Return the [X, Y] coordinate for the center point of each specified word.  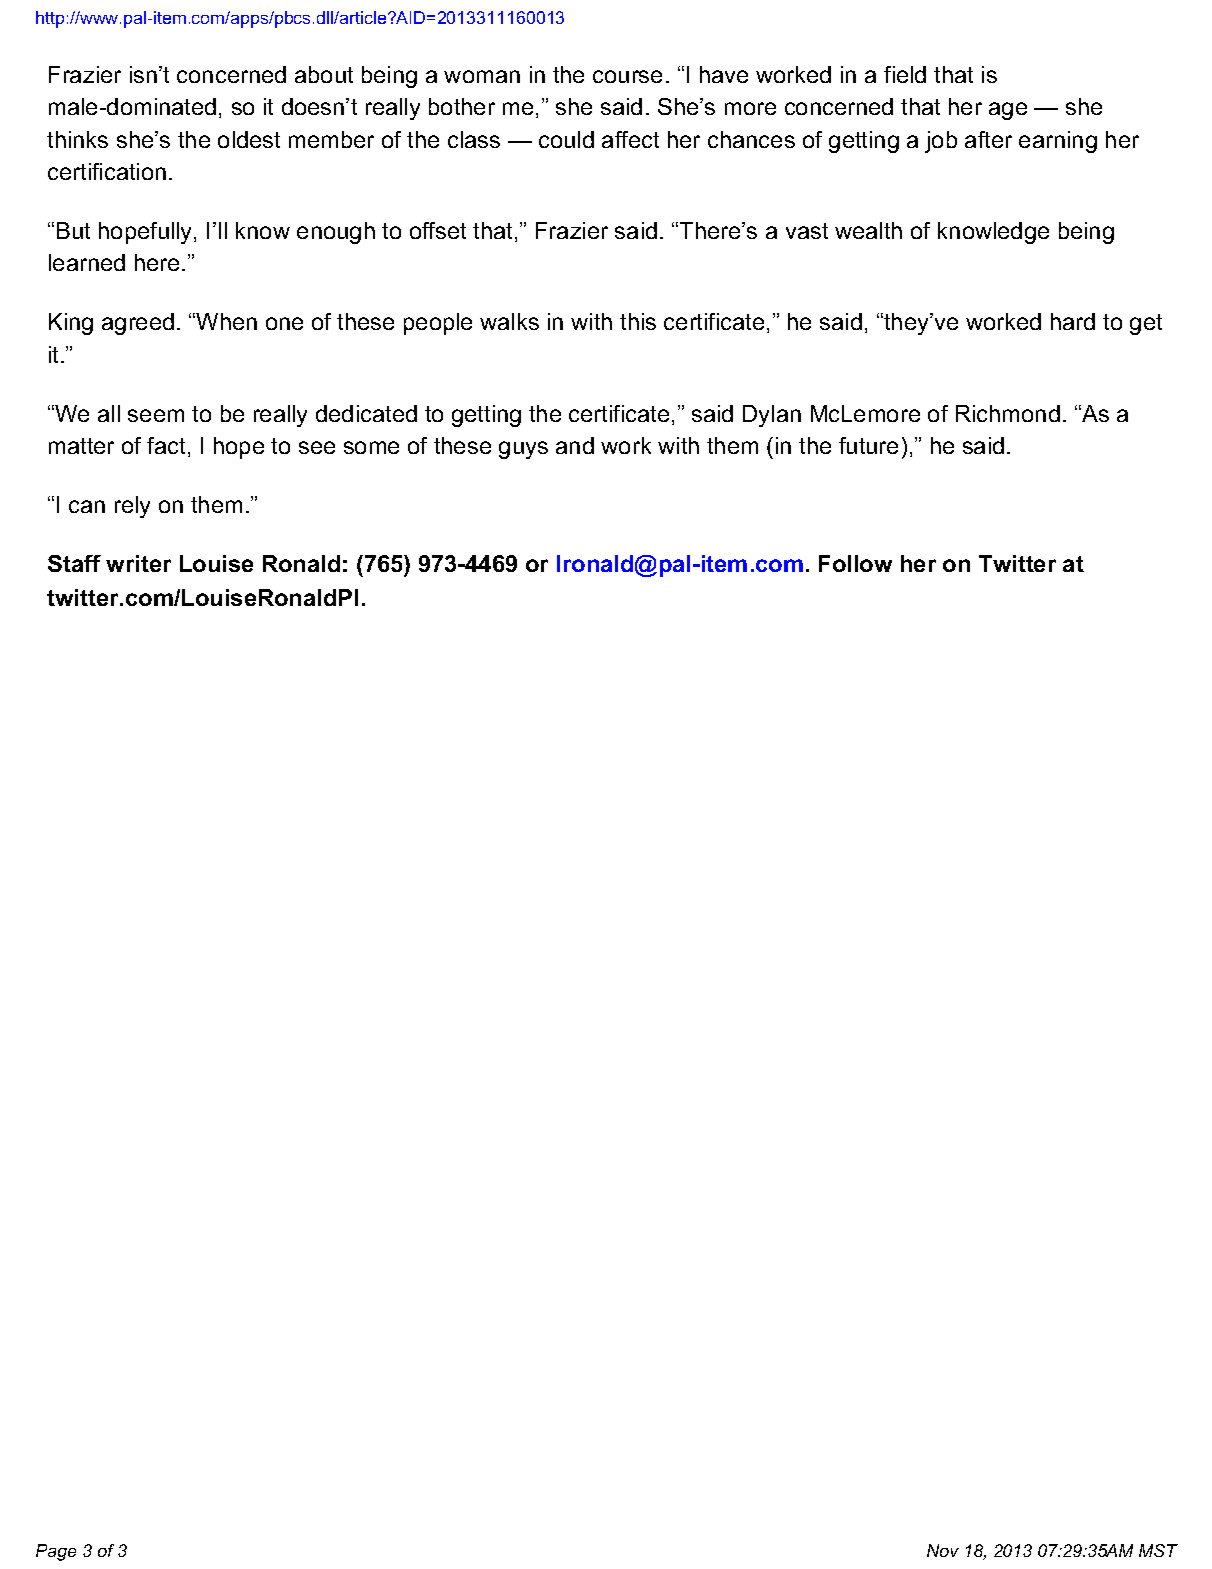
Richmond [1008, 413]
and [575, 445]
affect [630, 139]
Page [56, 1552]
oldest [249, 139]
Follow [855, 563]
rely [132, 507]
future [868, 445]
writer [138, 563]
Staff [74, 563]
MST [1158, 1550]
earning [1058, 142]
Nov [943, 1550]
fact [166, 445]
